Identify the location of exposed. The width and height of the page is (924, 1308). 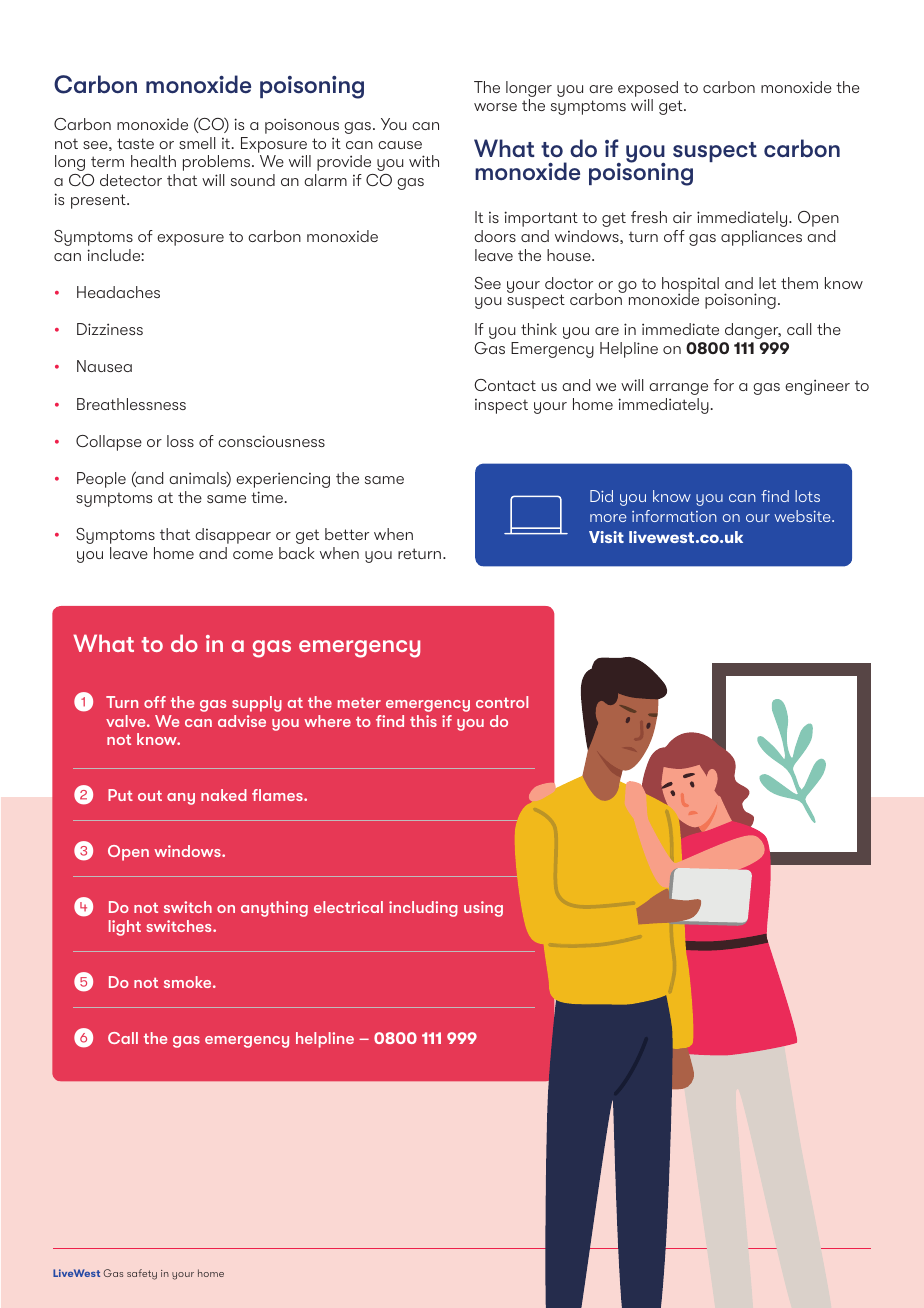
(648, 89).
